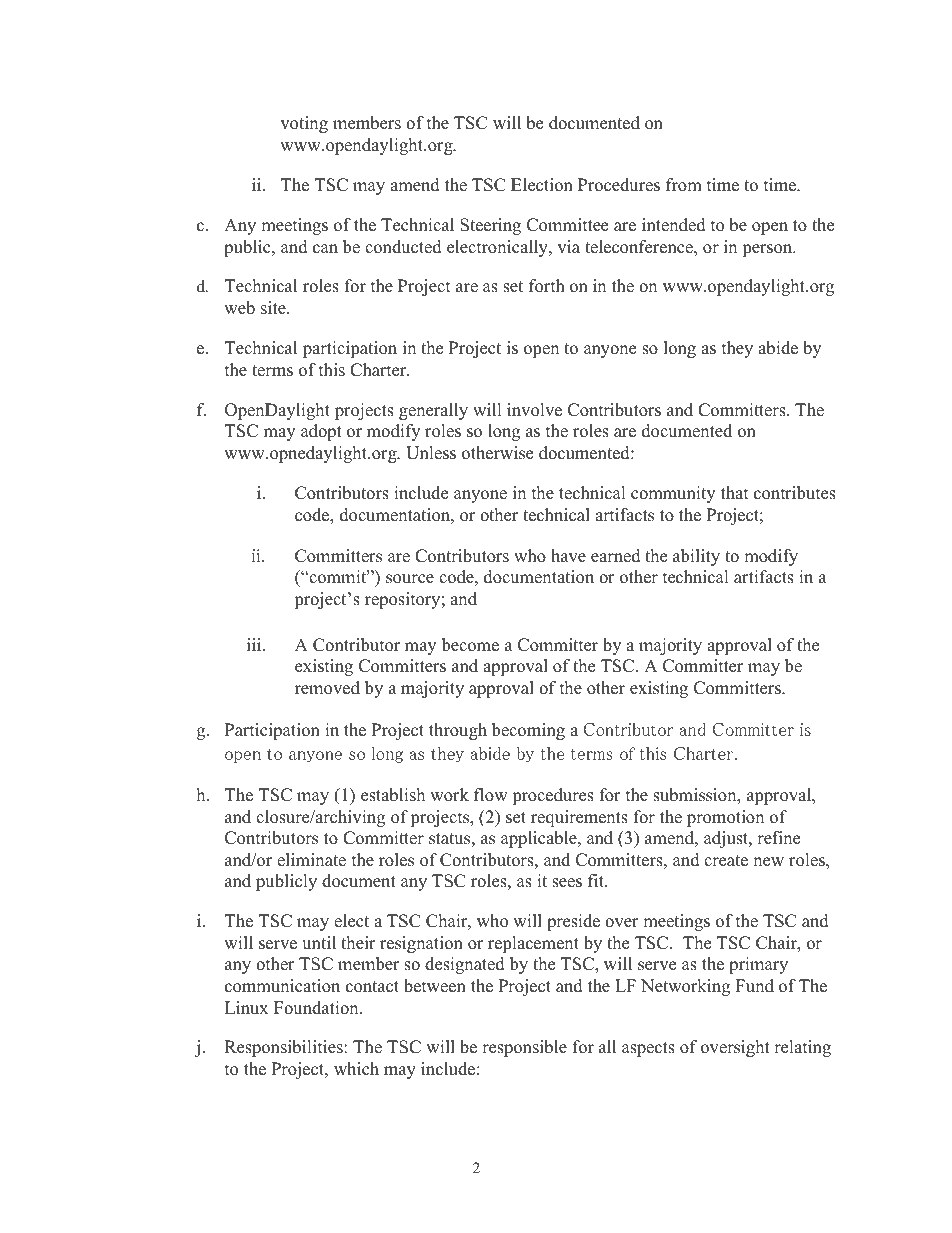 The height and width of the page is (1233, 952). What do you see at coordinates (327, 688) in the page?
I see `removed` at bounding box center [327, 688].
